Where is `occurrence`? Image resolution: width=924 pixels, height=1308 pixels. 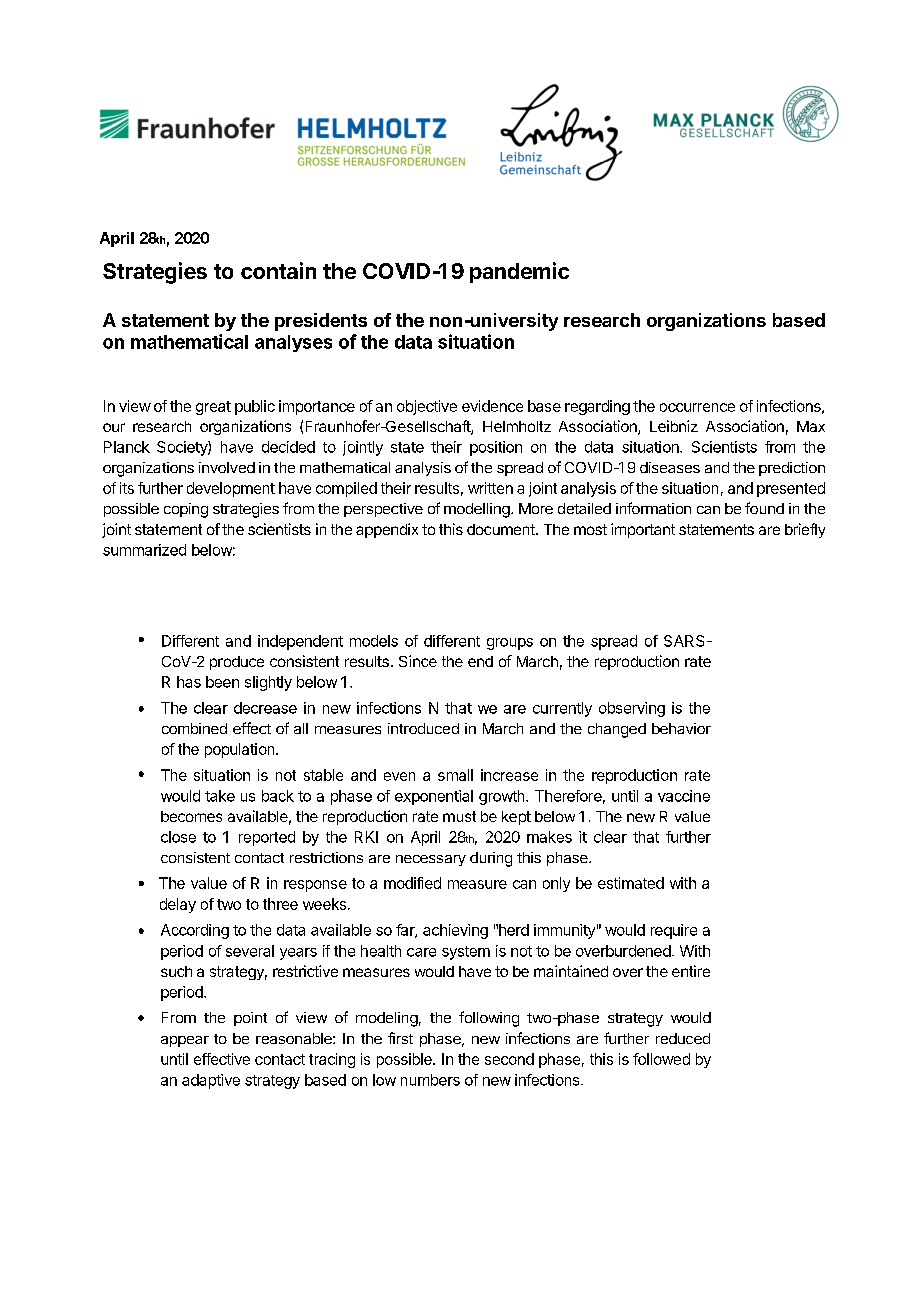
occurrence is located at coordinates (697, 407).
